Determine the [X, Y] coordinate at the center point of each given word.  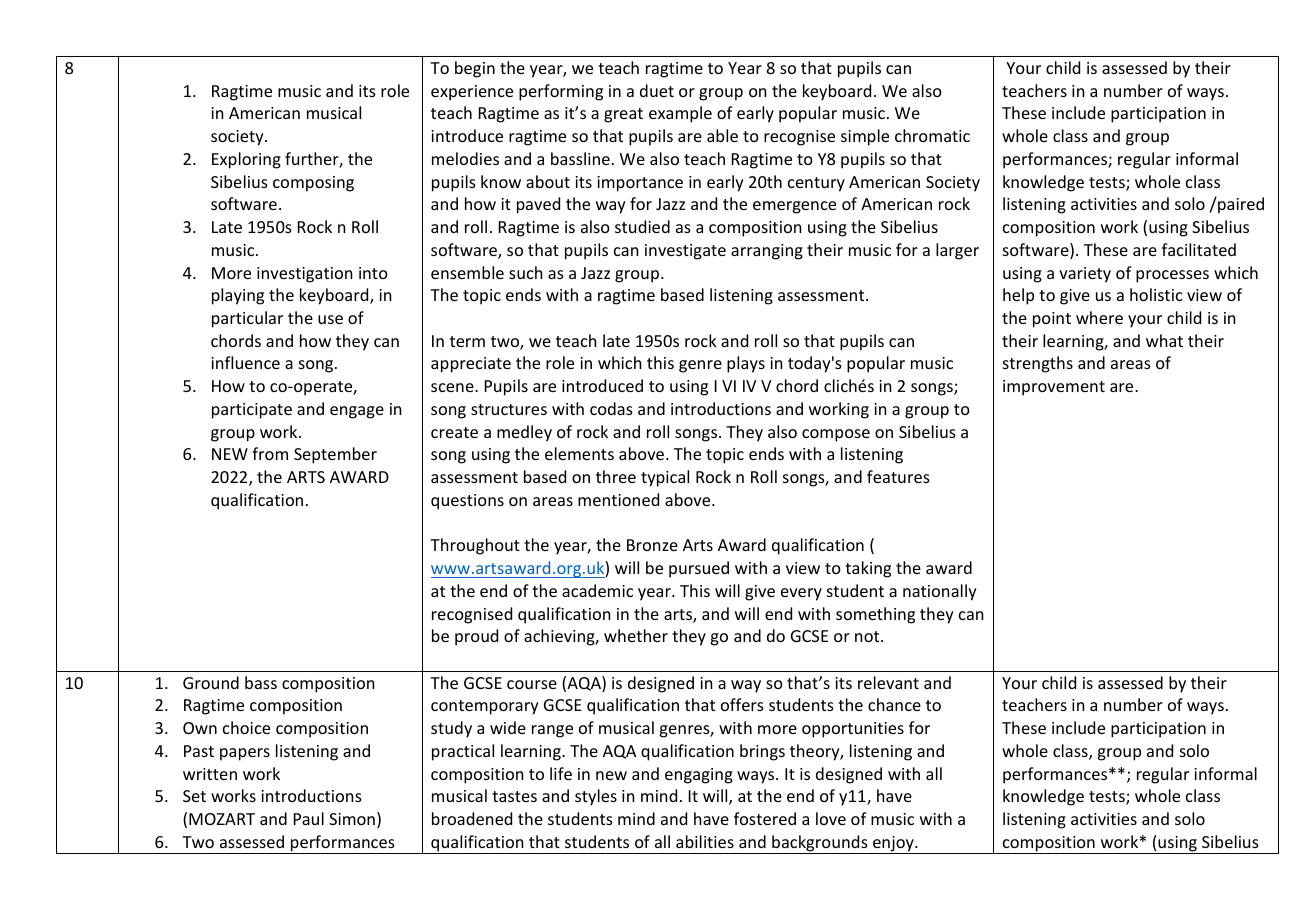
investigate [685, 252]
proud [476, 637]
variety [1085, 275]
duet [657, 90]
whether [636, 635]
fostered [765, 818]
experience [472, 93]
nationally [940, 592]
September [335, 455]
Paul [309, 818]
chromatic [932, 135]
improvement [1054, 388]
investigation [305, 275]
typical [665, 478]
